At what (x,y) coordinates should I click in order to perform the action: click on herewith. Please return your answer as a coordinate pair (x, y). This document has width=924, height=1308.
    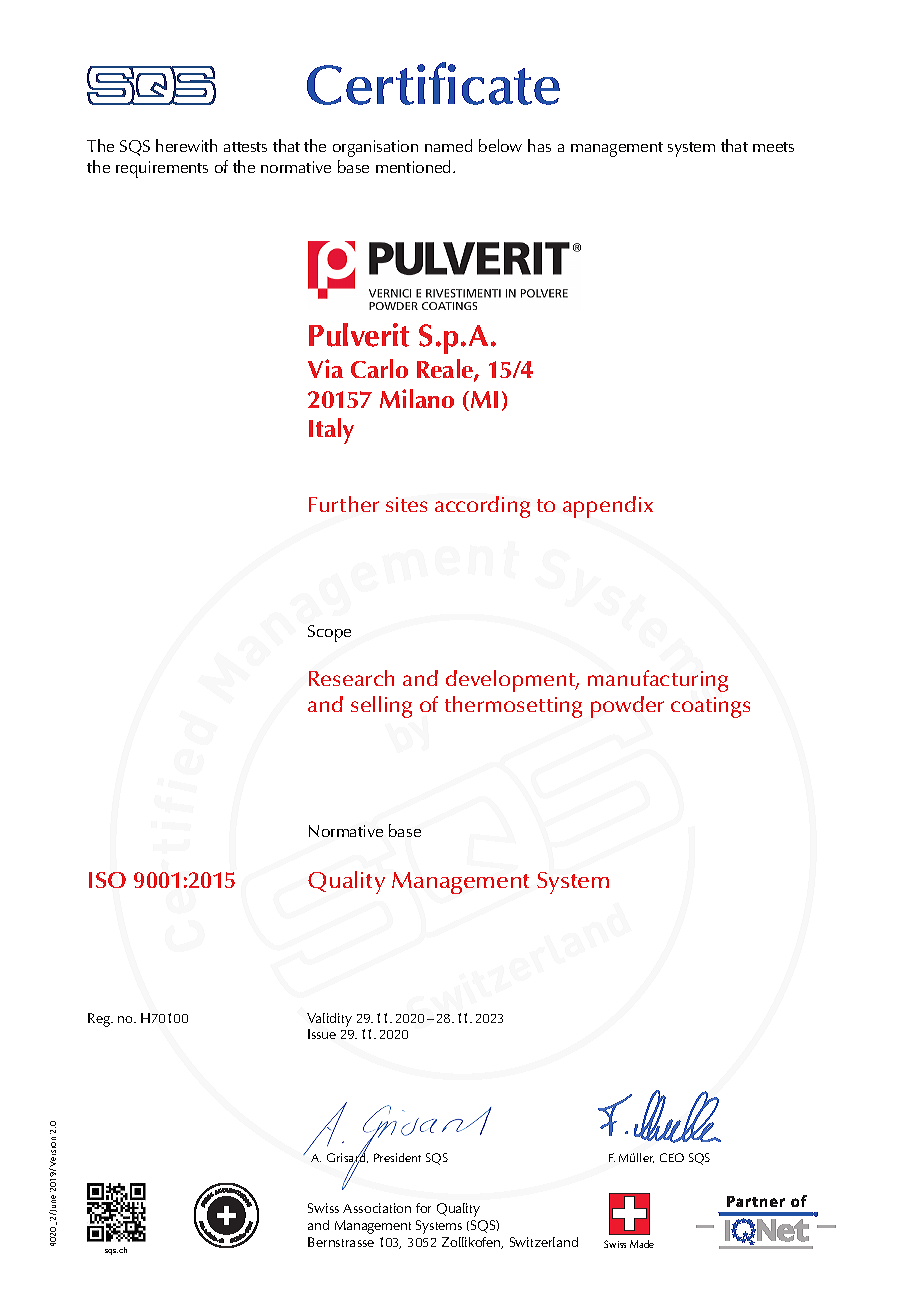
    Looking at the image, I should click on (186, 145).
